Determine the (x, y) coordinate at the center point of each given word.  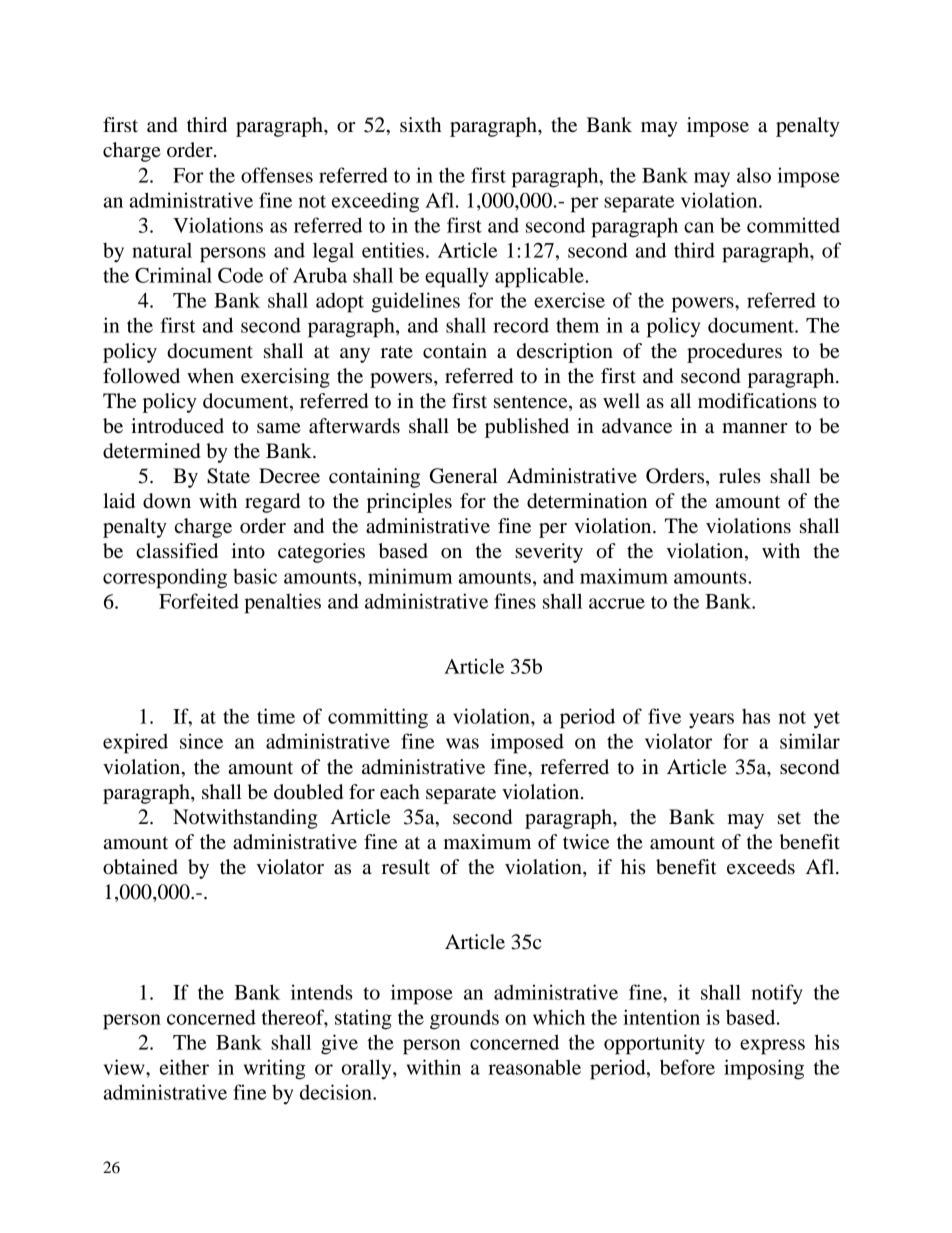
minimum (410, 576)
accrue (617, 603)
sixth (420, 125)
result (406, 867)
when (210, 376)
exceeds (761, 867)
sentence (532, 402)
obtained (140, 867)
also (754, 175)
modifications (757, 401)
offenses (277, 175)
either (184, 1067)
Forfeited (199, 601)
